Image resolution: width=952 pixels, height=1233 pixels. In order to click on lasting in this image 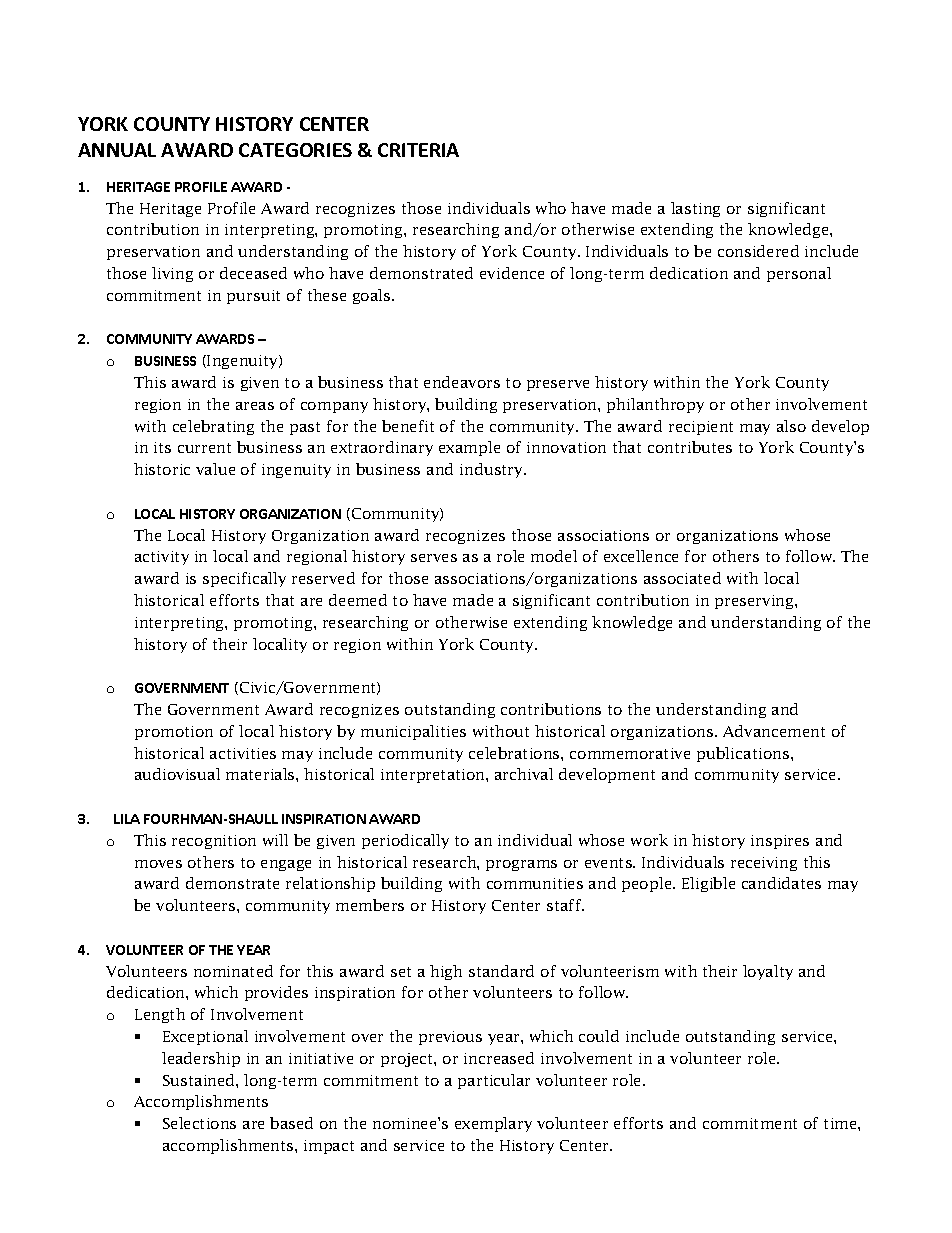, I will do `click(695, 209)`.
